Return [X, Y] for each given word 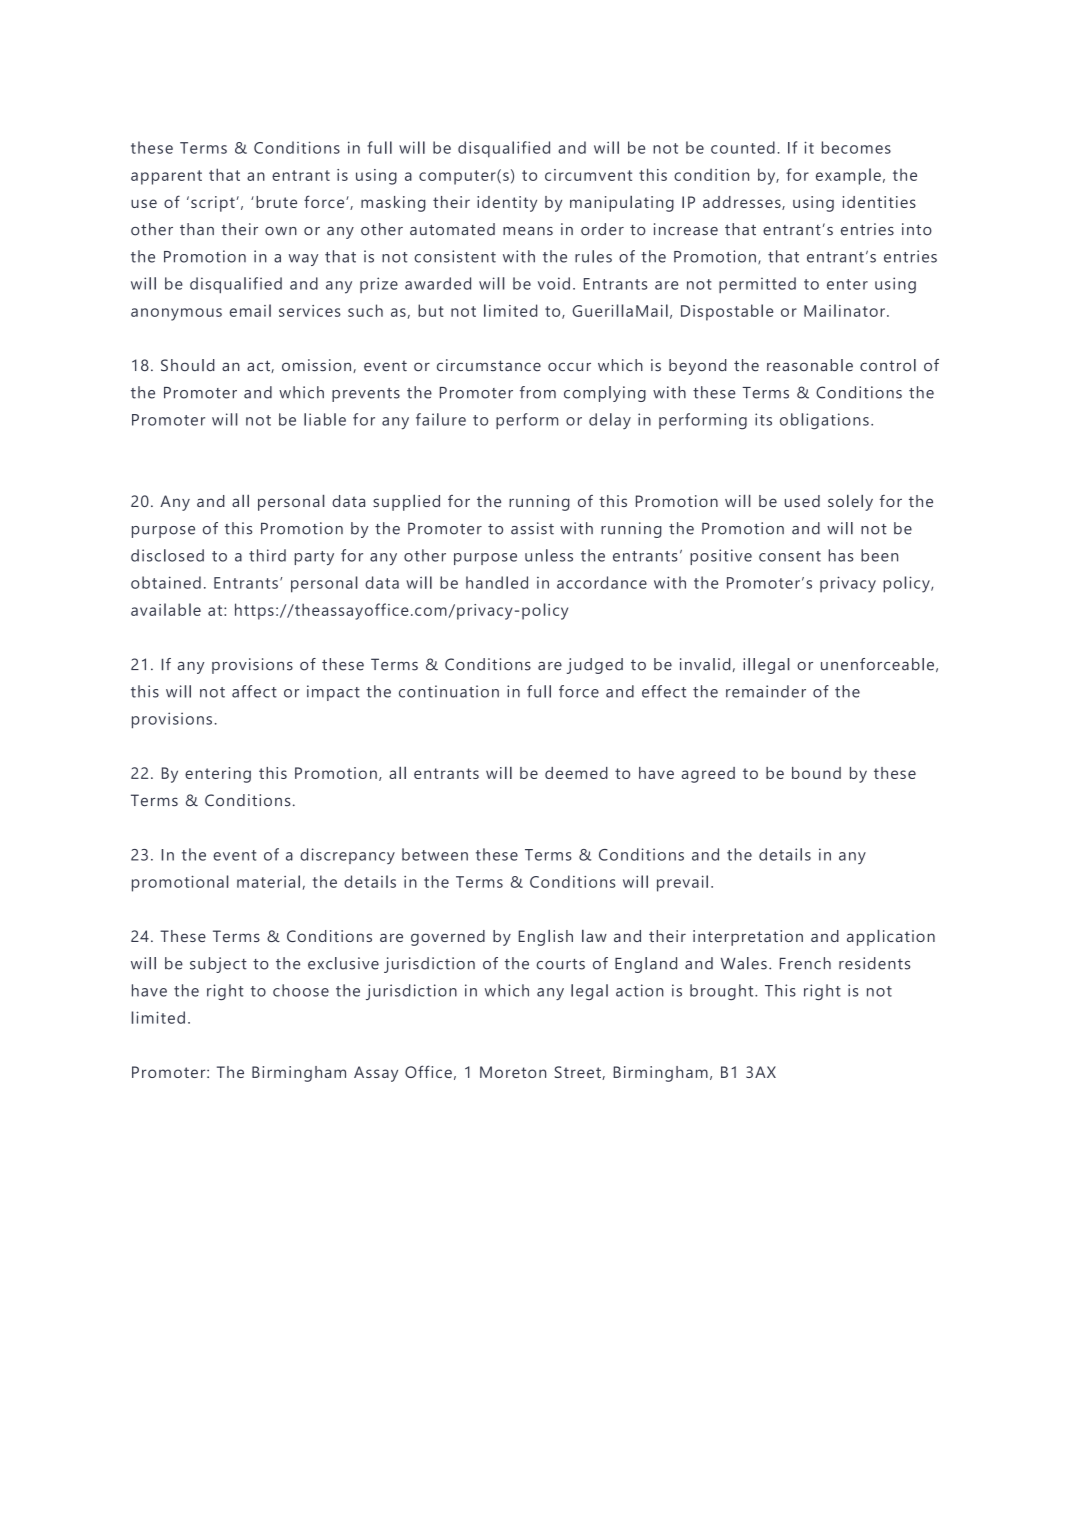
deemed [576, 773]
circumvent [588, 175]
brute [276, 202]
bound [816, 773]
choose [301, 990]
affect [254, 691]
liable [325, 419]
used [802, 501]
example [848, 176]
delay [610, 421]
